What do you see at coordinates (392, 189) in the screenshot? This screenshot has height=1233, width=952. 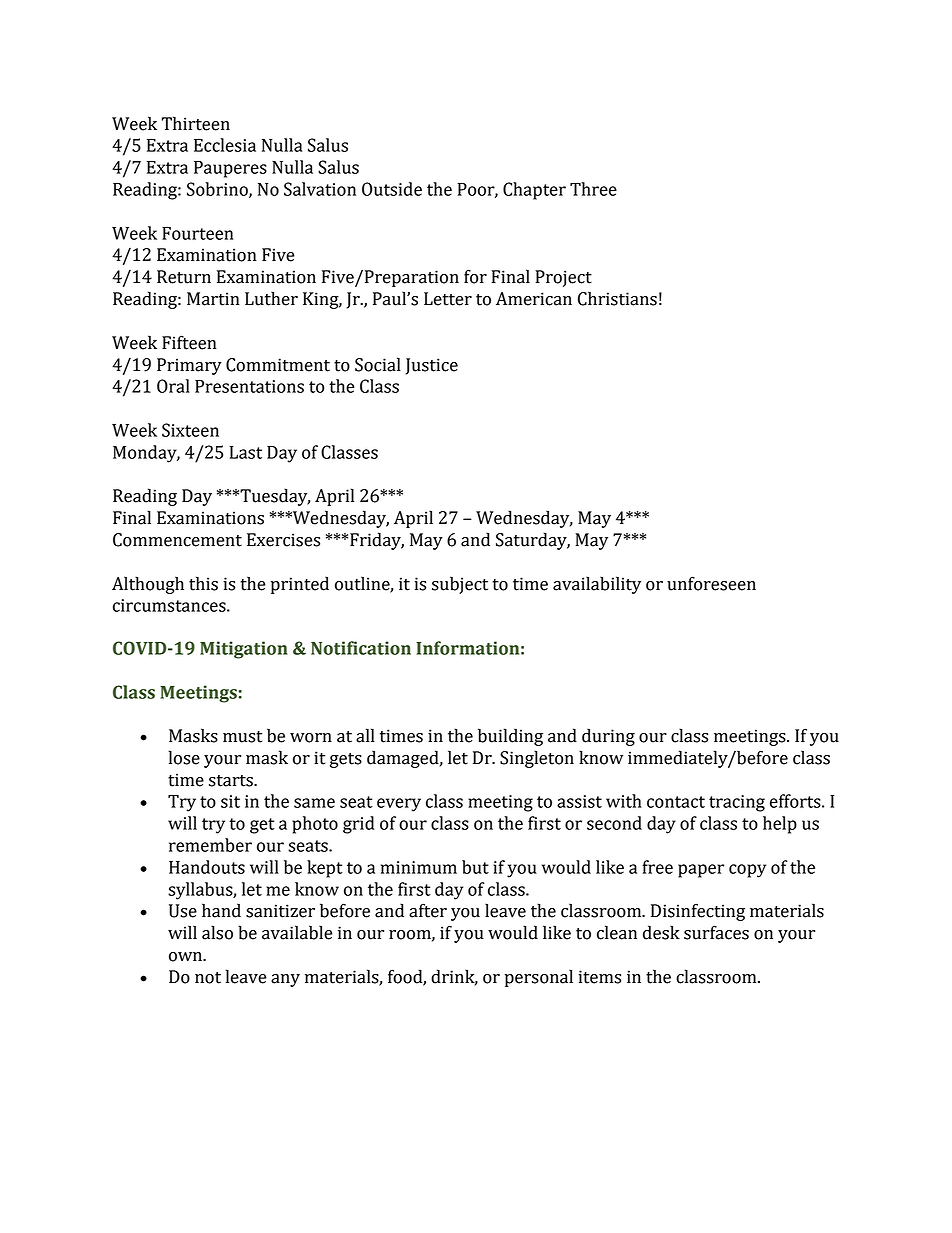 I see `Outside` at bounding box center [392, 189].
